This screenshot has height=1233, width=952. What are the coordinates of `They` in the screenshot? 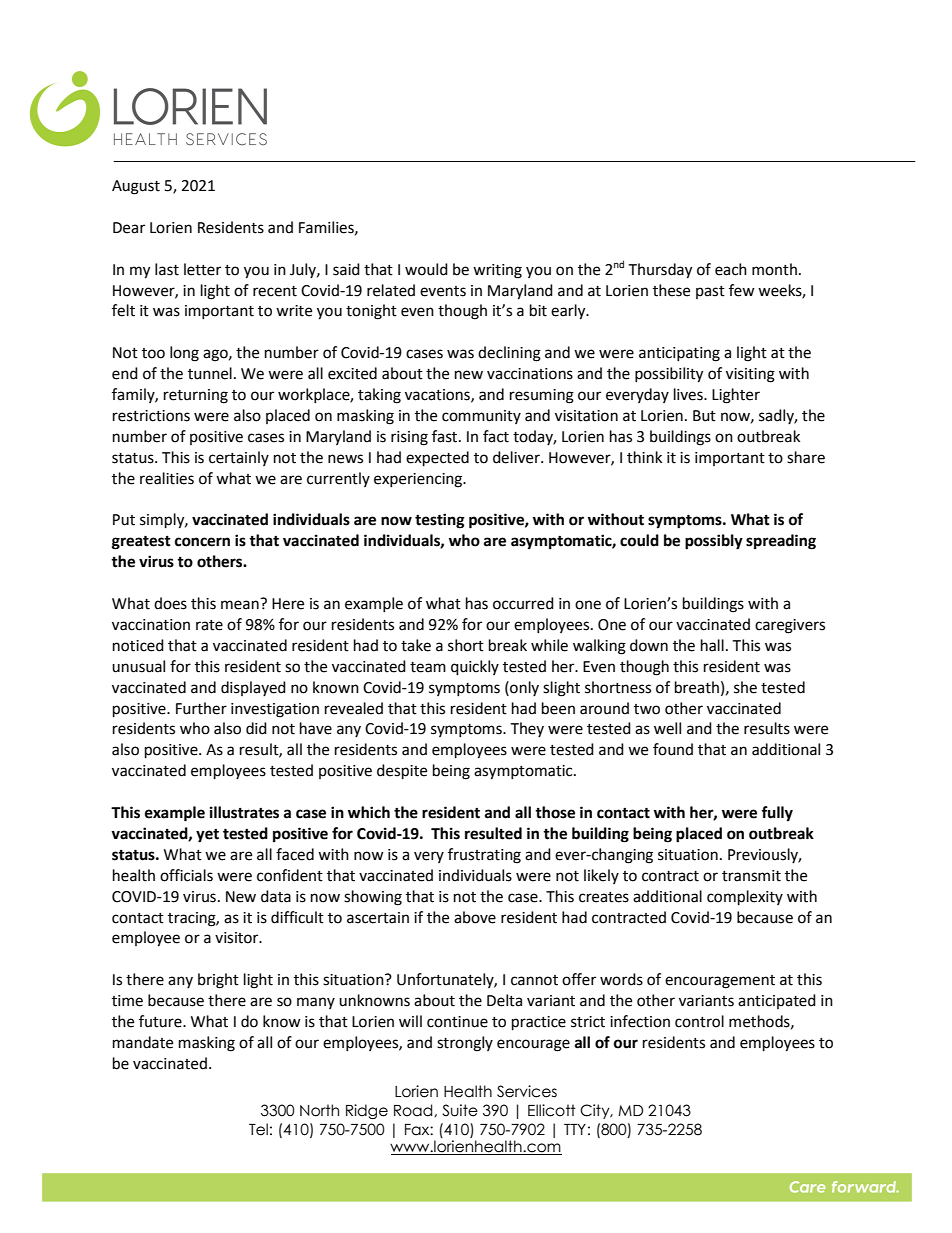 It's located at (527, 729).
